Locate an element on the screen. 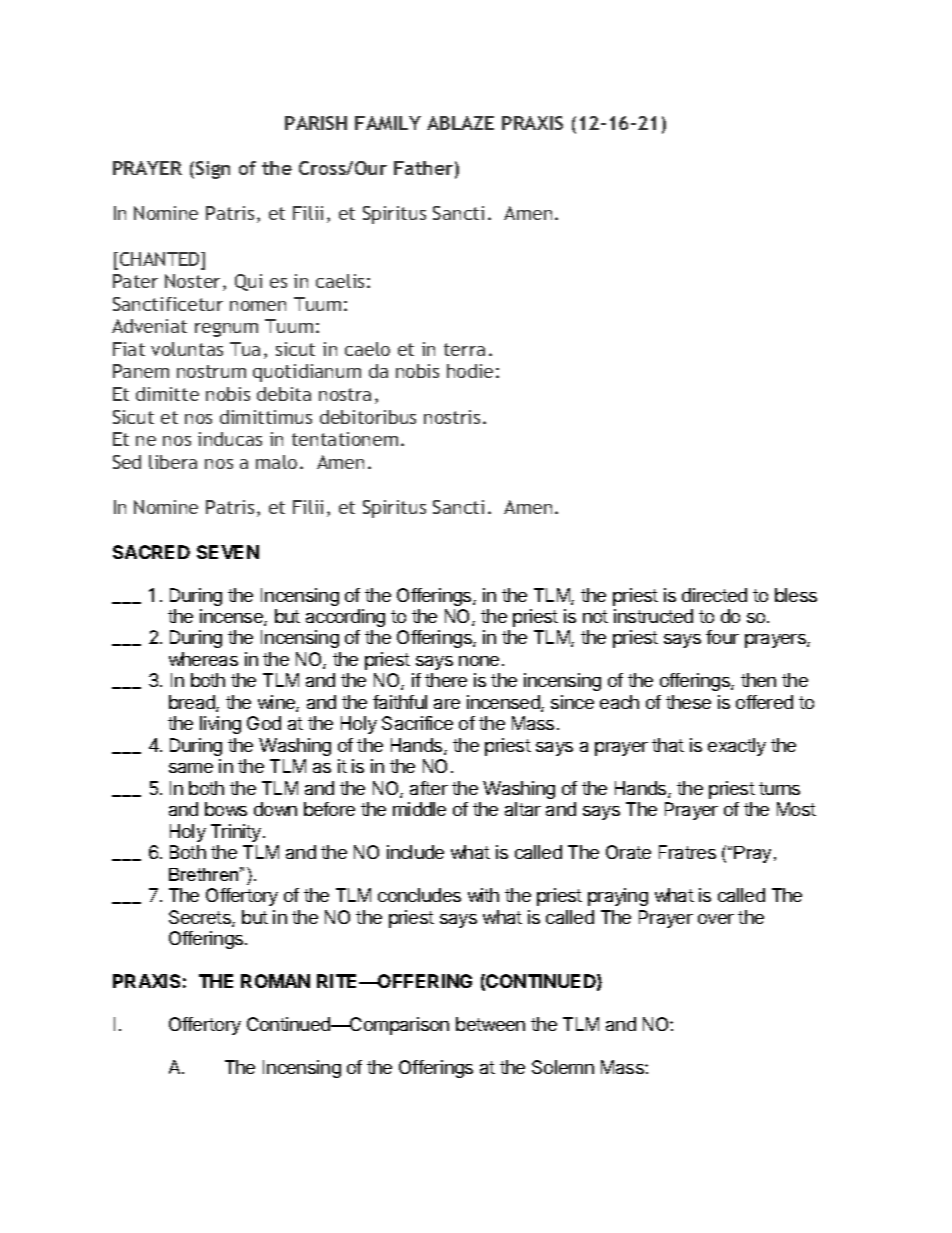  Sign is located at coordinates (213, 170).
